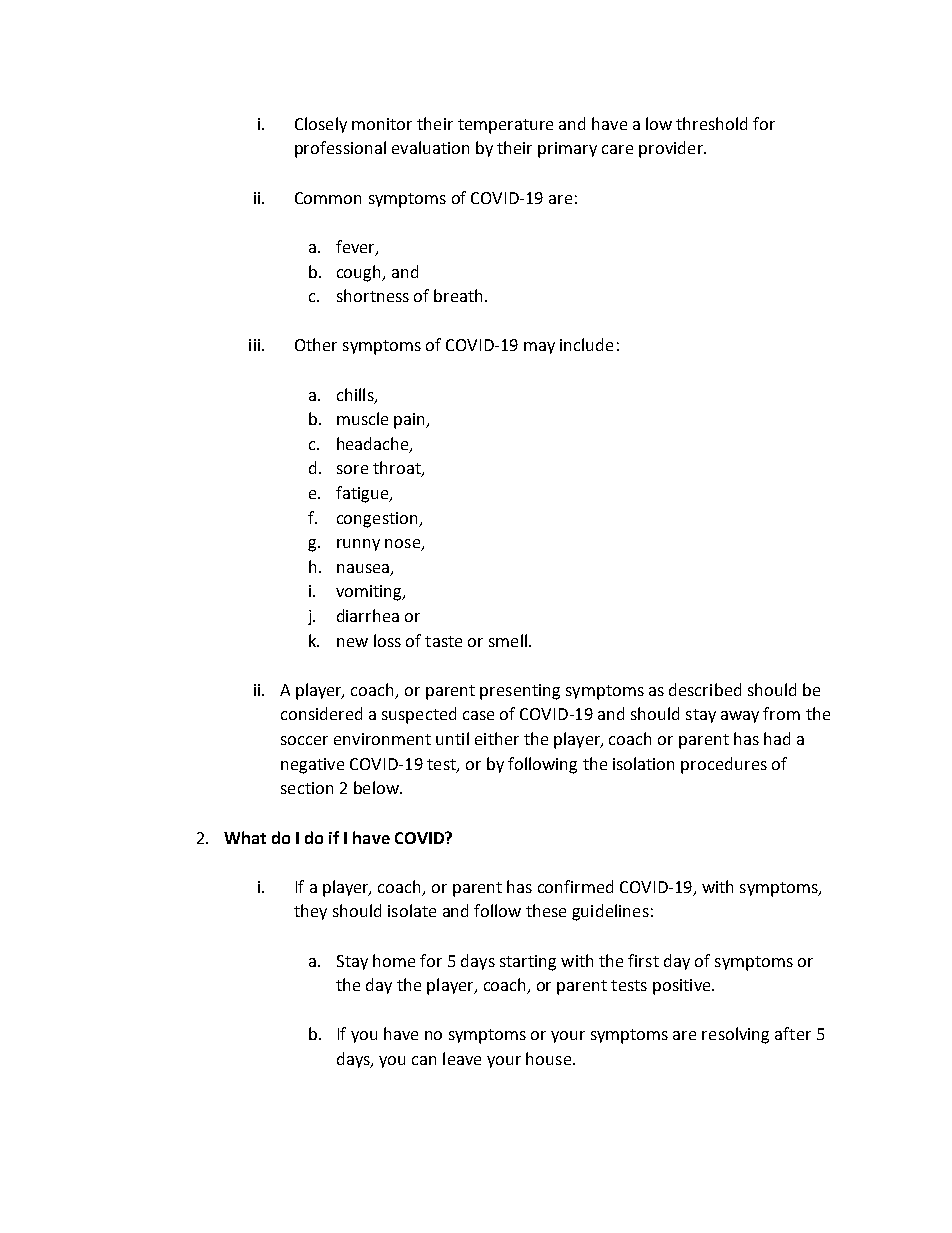 The height and width of the page is (1233, 952). I want to click on house, so click(548, 1058).
